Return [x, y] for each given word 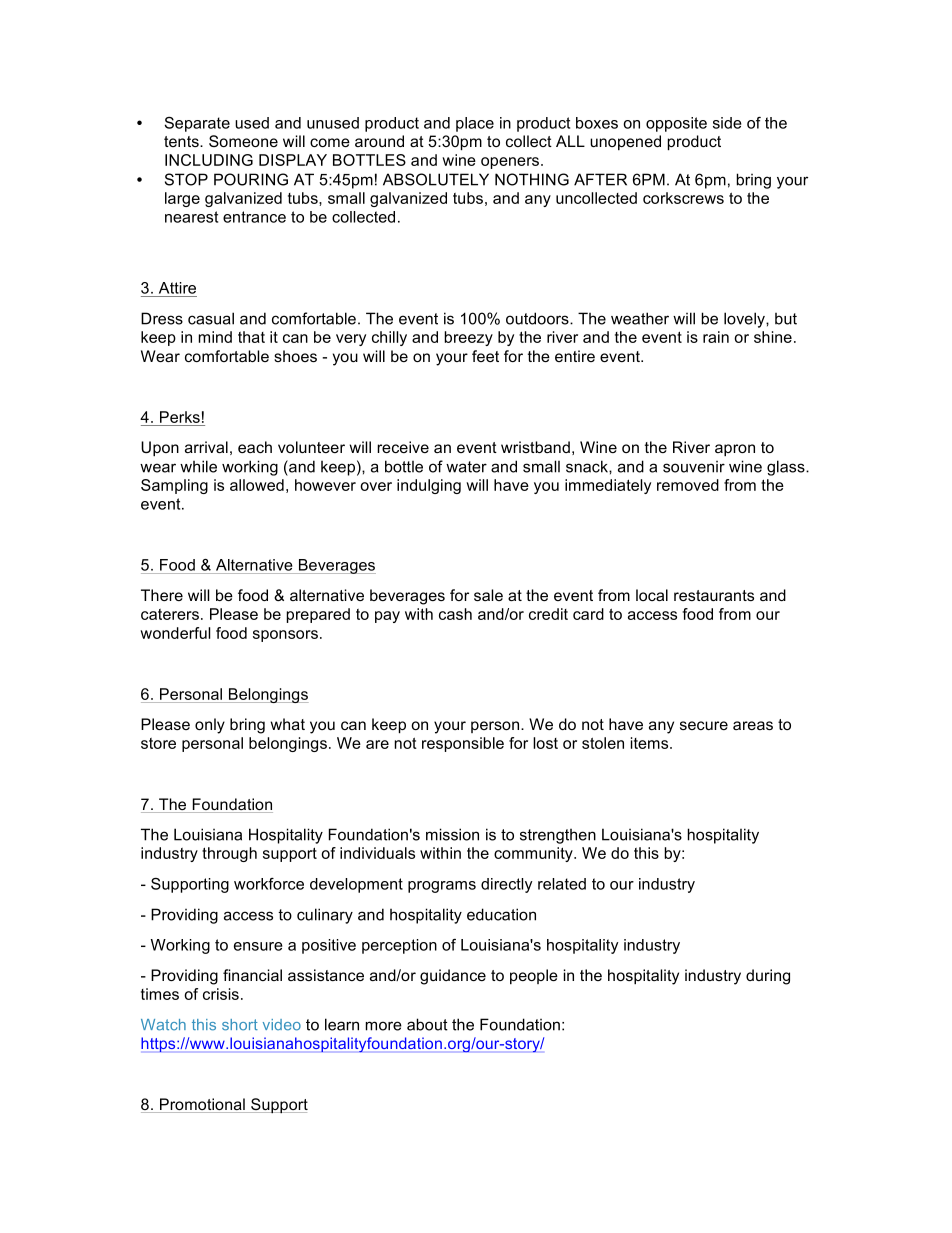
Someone [243, 141]
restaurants [714, 595]
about [427, 1024]
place [475, 124]
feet [485, 356]
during [768, 977]
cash [455, 614]
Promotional [202, 1105]
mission [452, 834]
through [229, 854]
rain [716, 337]
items [651, 743]
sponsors [285, 636]
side [727, 123]
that [251, 337]
